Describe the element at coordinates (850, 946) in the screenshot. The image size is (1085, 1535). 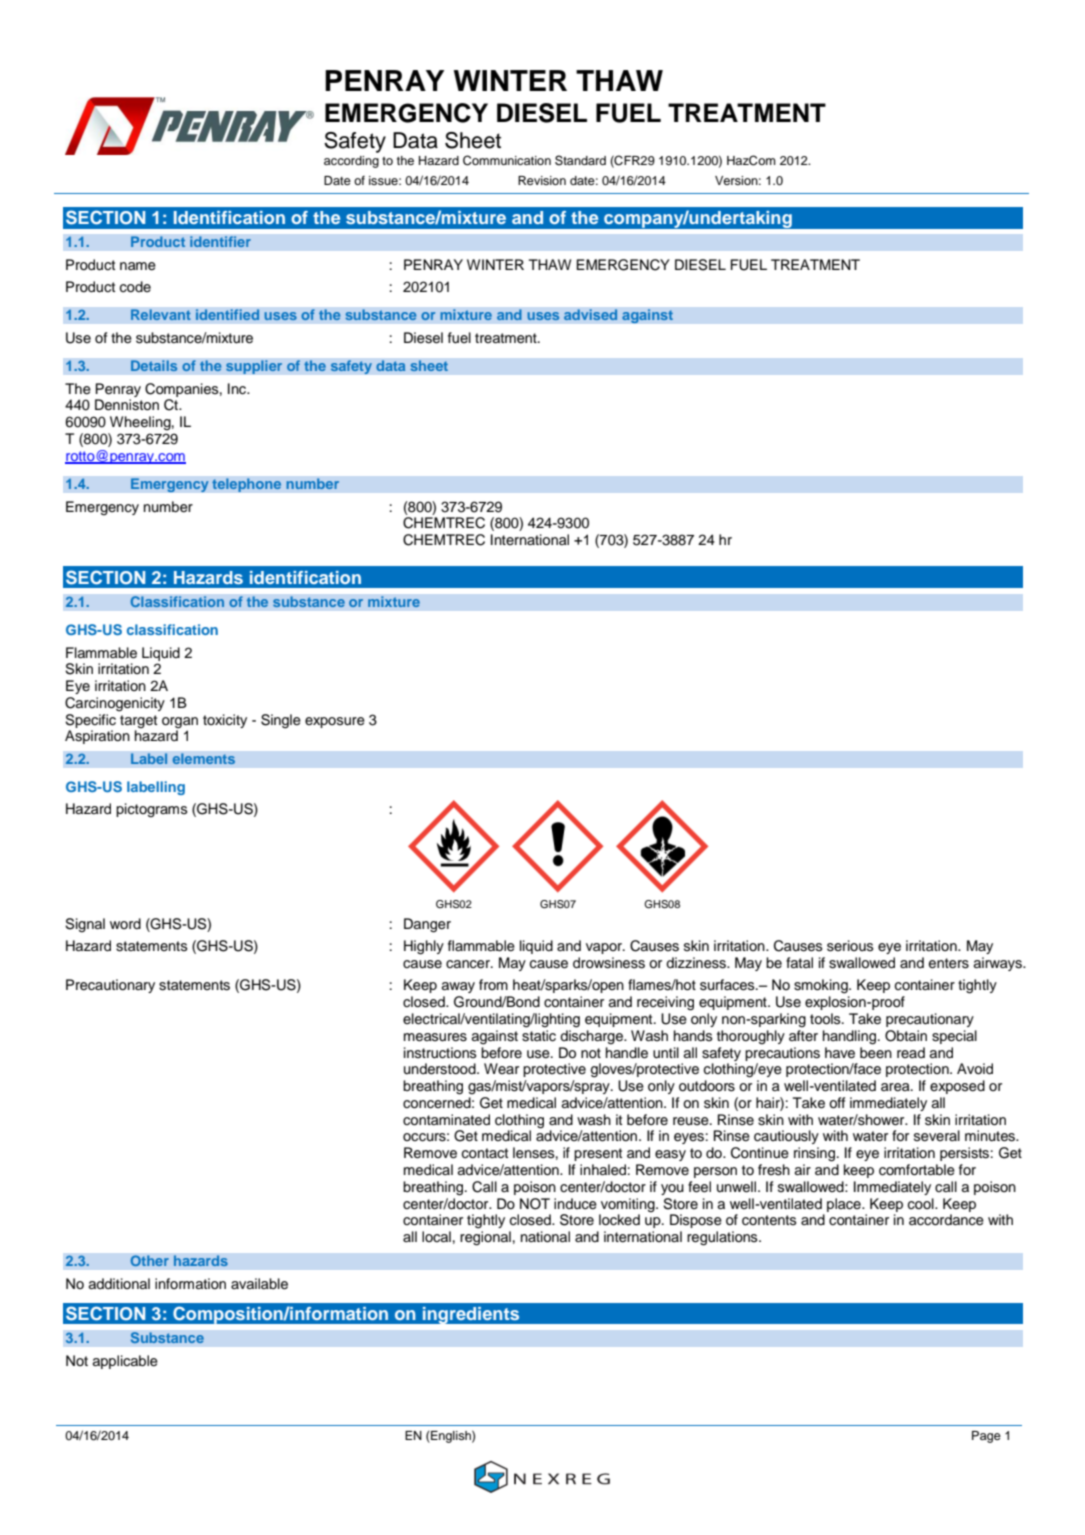
I see `serious` at that location.
